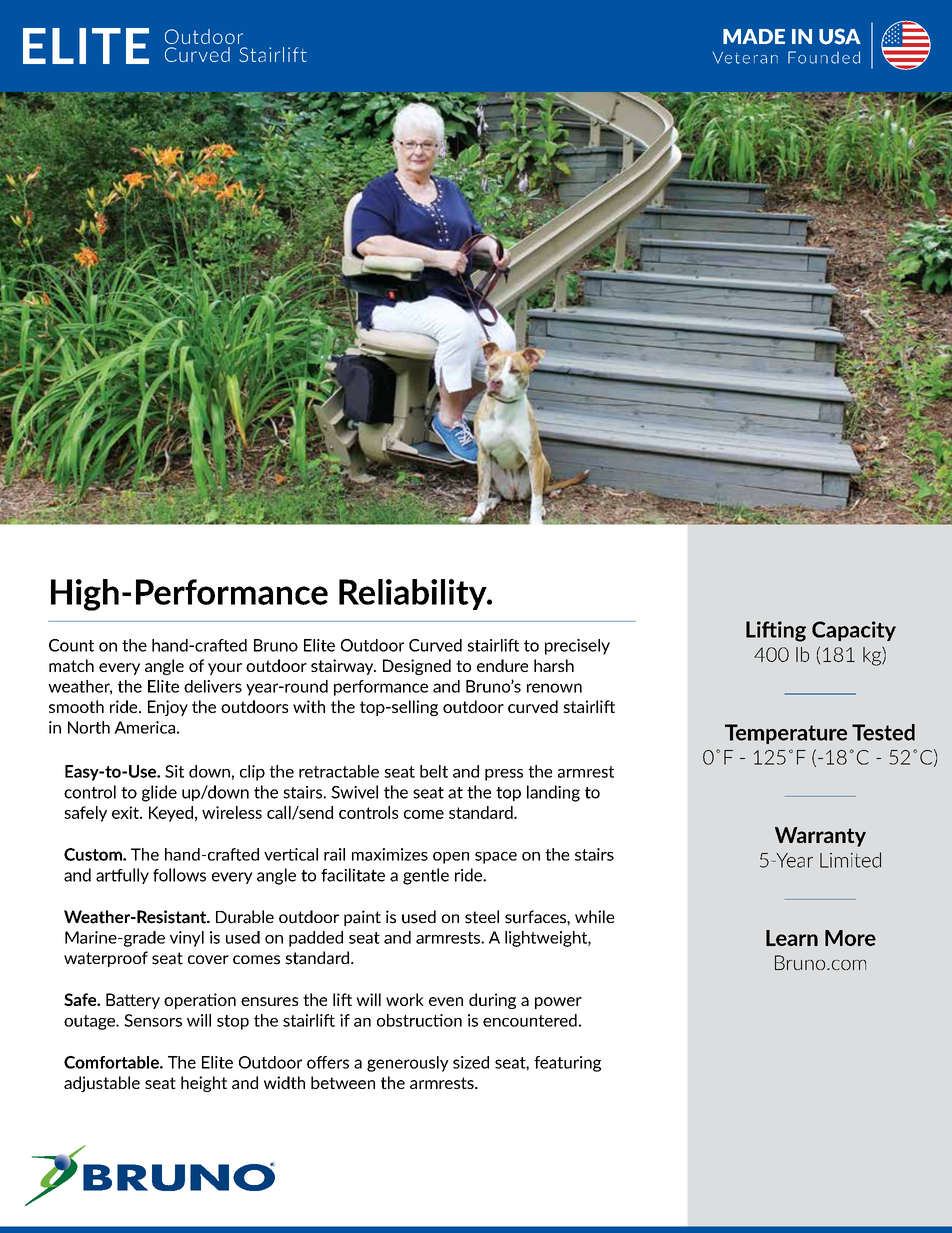 This screenshot has height=1233, width=952. What do you see at coordinates (577, 647) in the screenshot?
I see `precisely` at bounding box center [577, 647].
